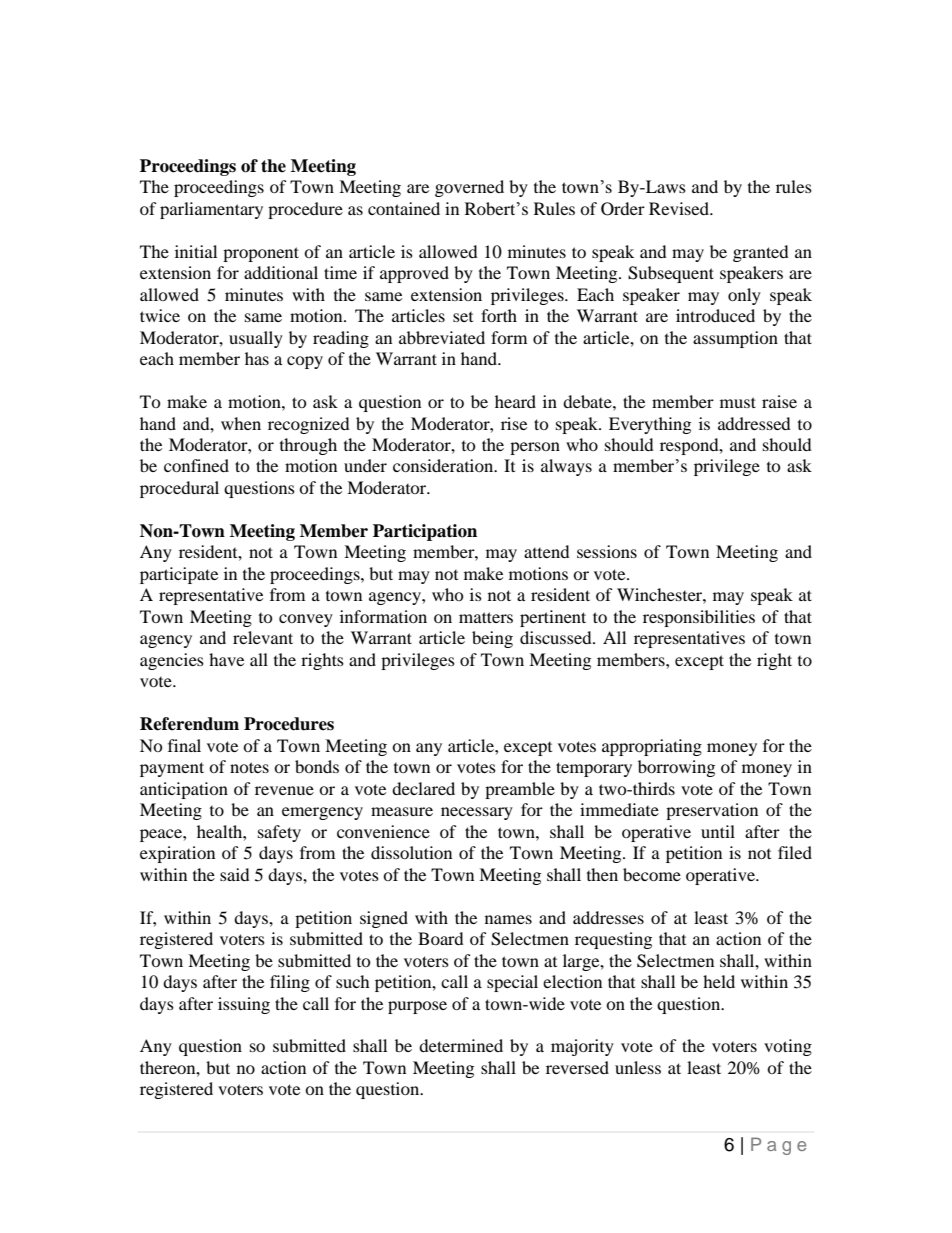  What do you see at coordinates (469, 188) in the page?
I see `governed` at bounding box center [469, 188].
